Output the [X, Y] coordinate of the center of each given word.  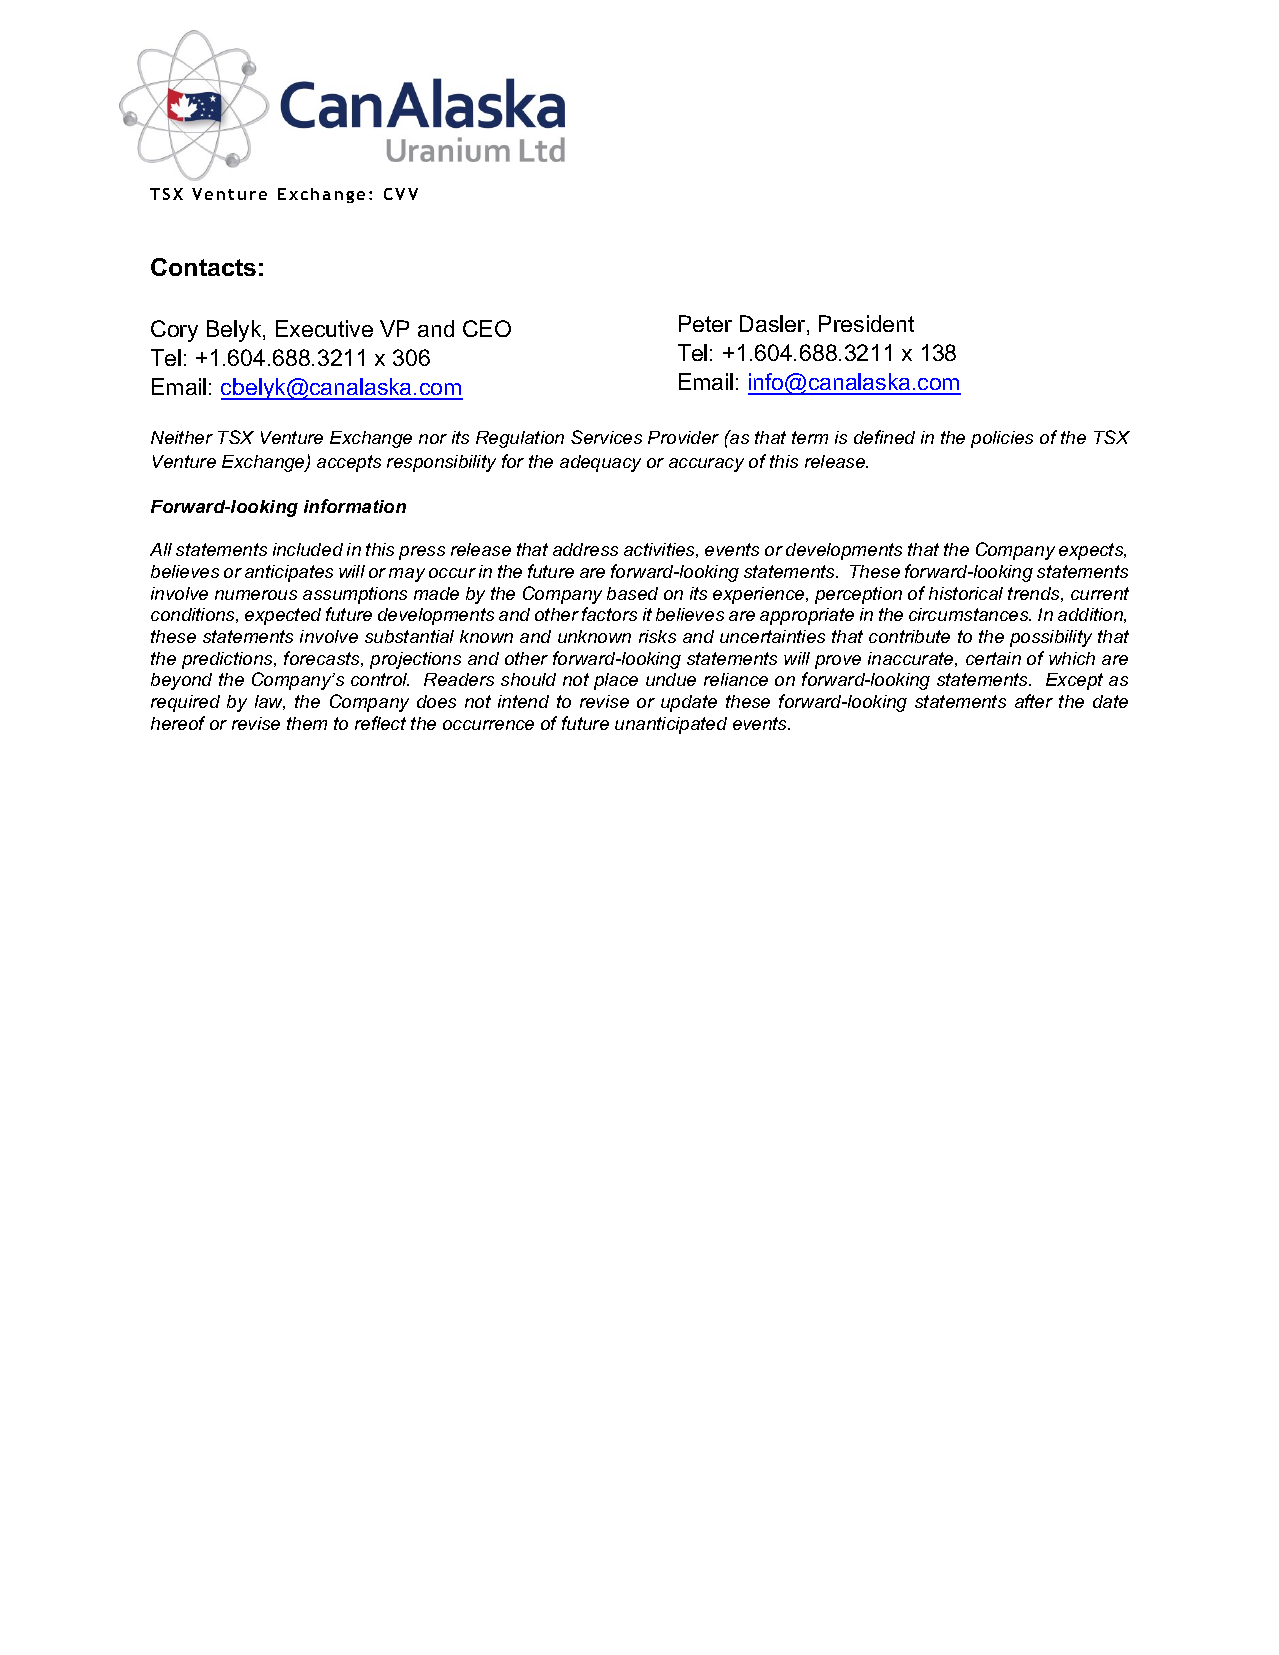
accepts [349, 463]
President [866, 323]
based [632, 593]
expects [1092, 551]
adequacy [600, 463]
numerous [256, 595]
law [270, 702]
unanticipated [671, 725]
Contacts [203, 267]
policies [1002, 439]
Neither [182, 437]
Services [606, 437]
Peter [705, 323]
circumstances [970, 614]
